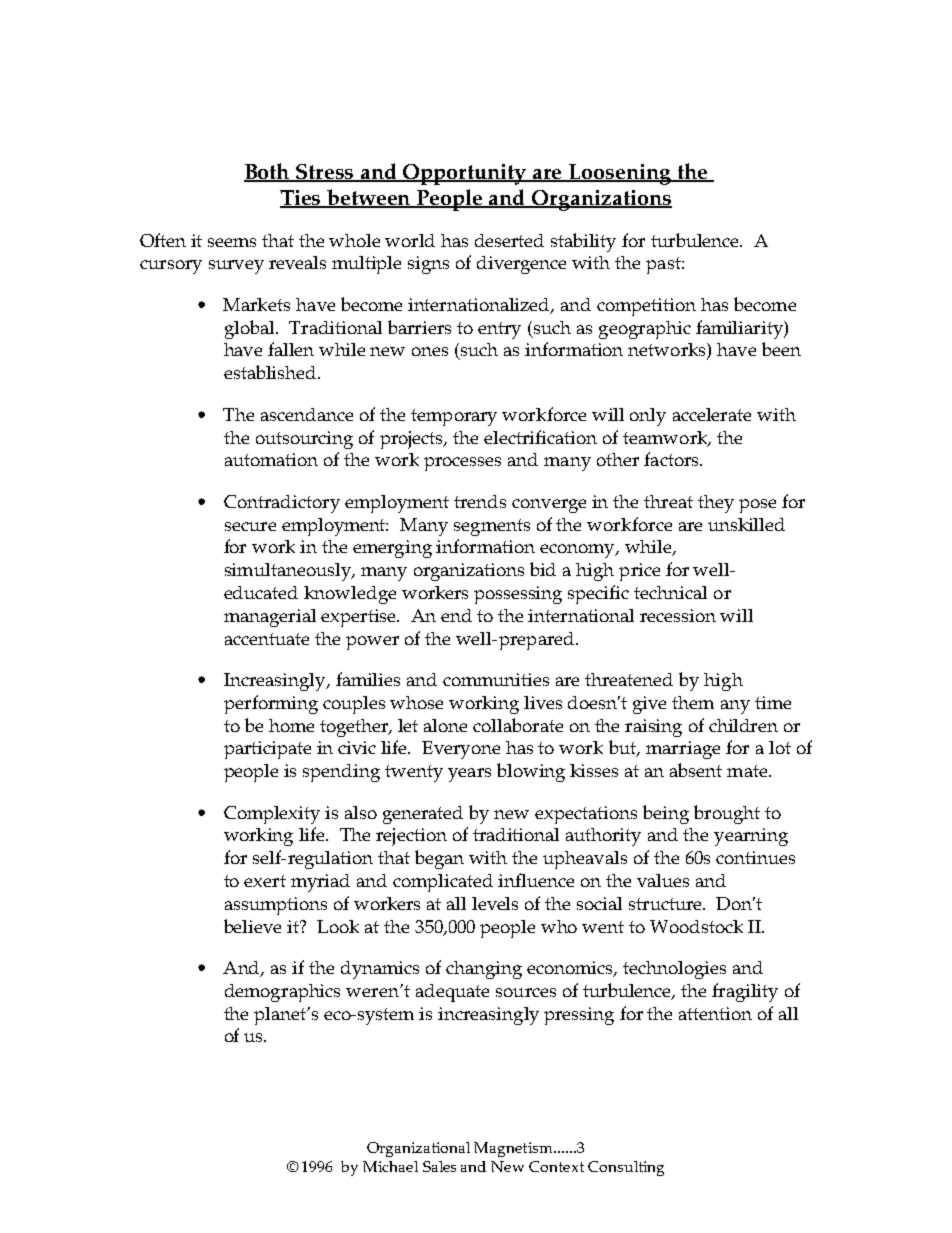  I want to click on Michael, so click(390, 1166).
